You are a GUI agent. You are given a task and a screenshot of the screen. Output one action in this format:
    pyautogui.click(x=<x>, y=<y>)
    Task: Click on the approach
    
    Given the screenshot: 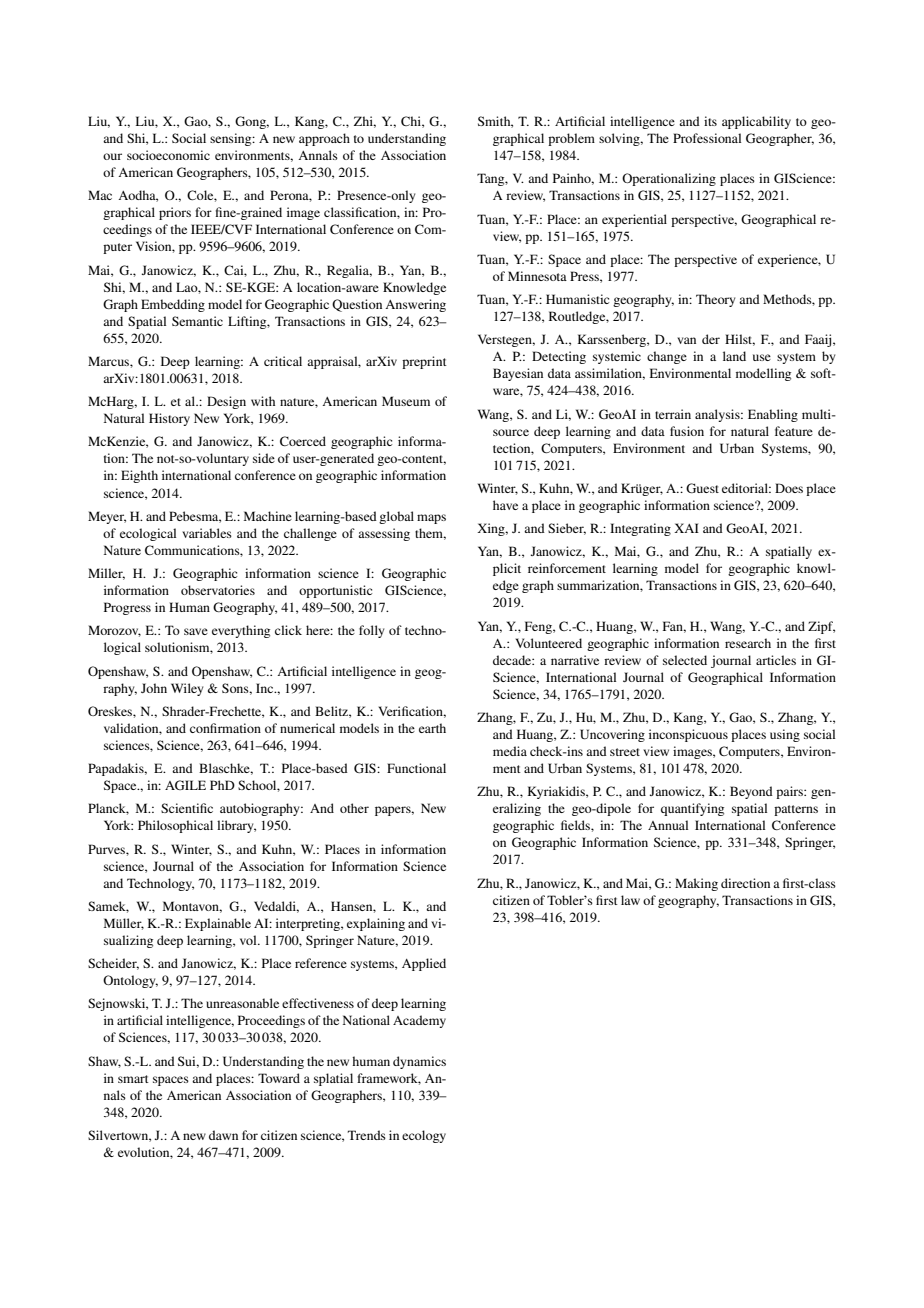 What is the action you would take?
    pyautogui.click(x=324, y=139)
